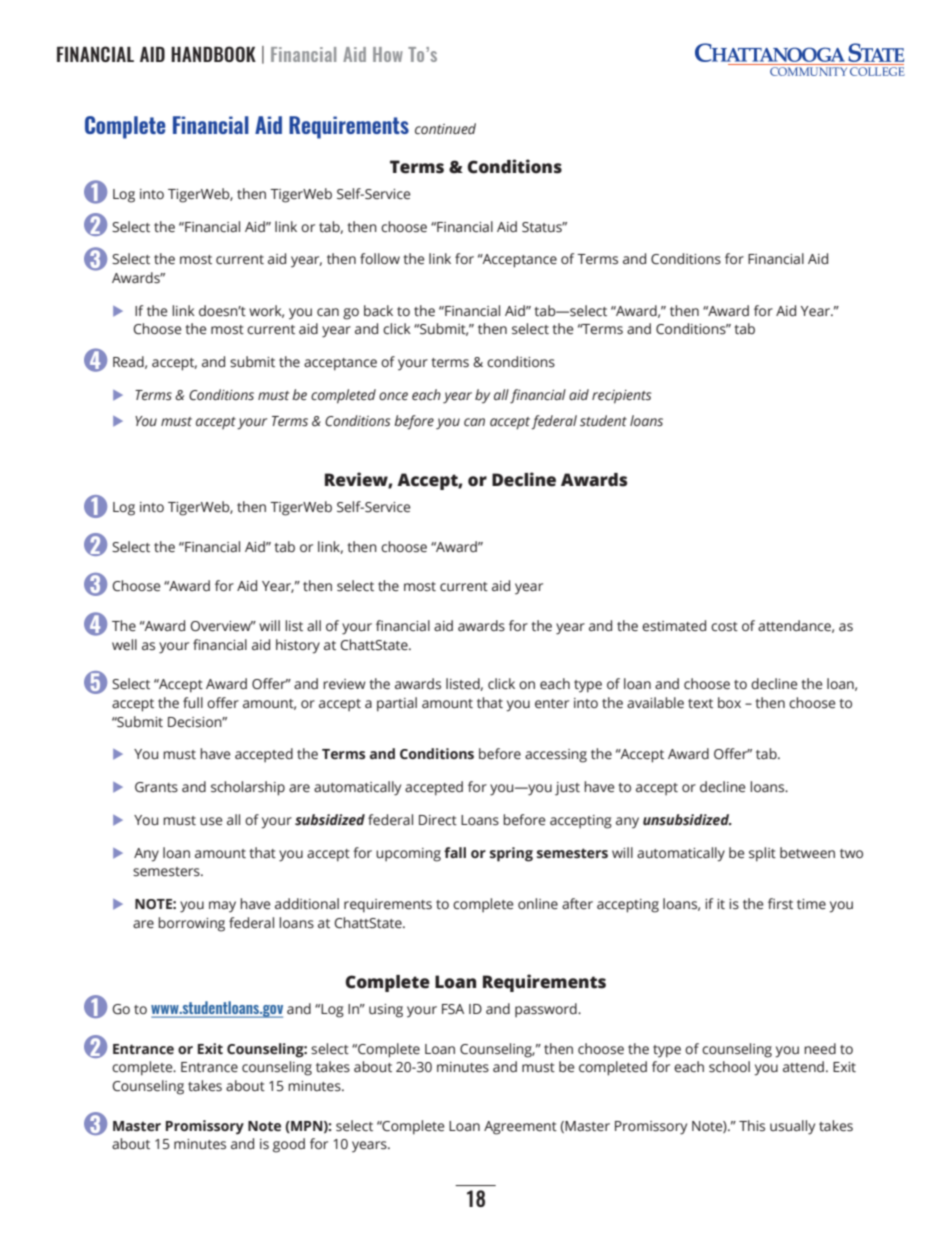  I want to click on How, so click(388, 54).
